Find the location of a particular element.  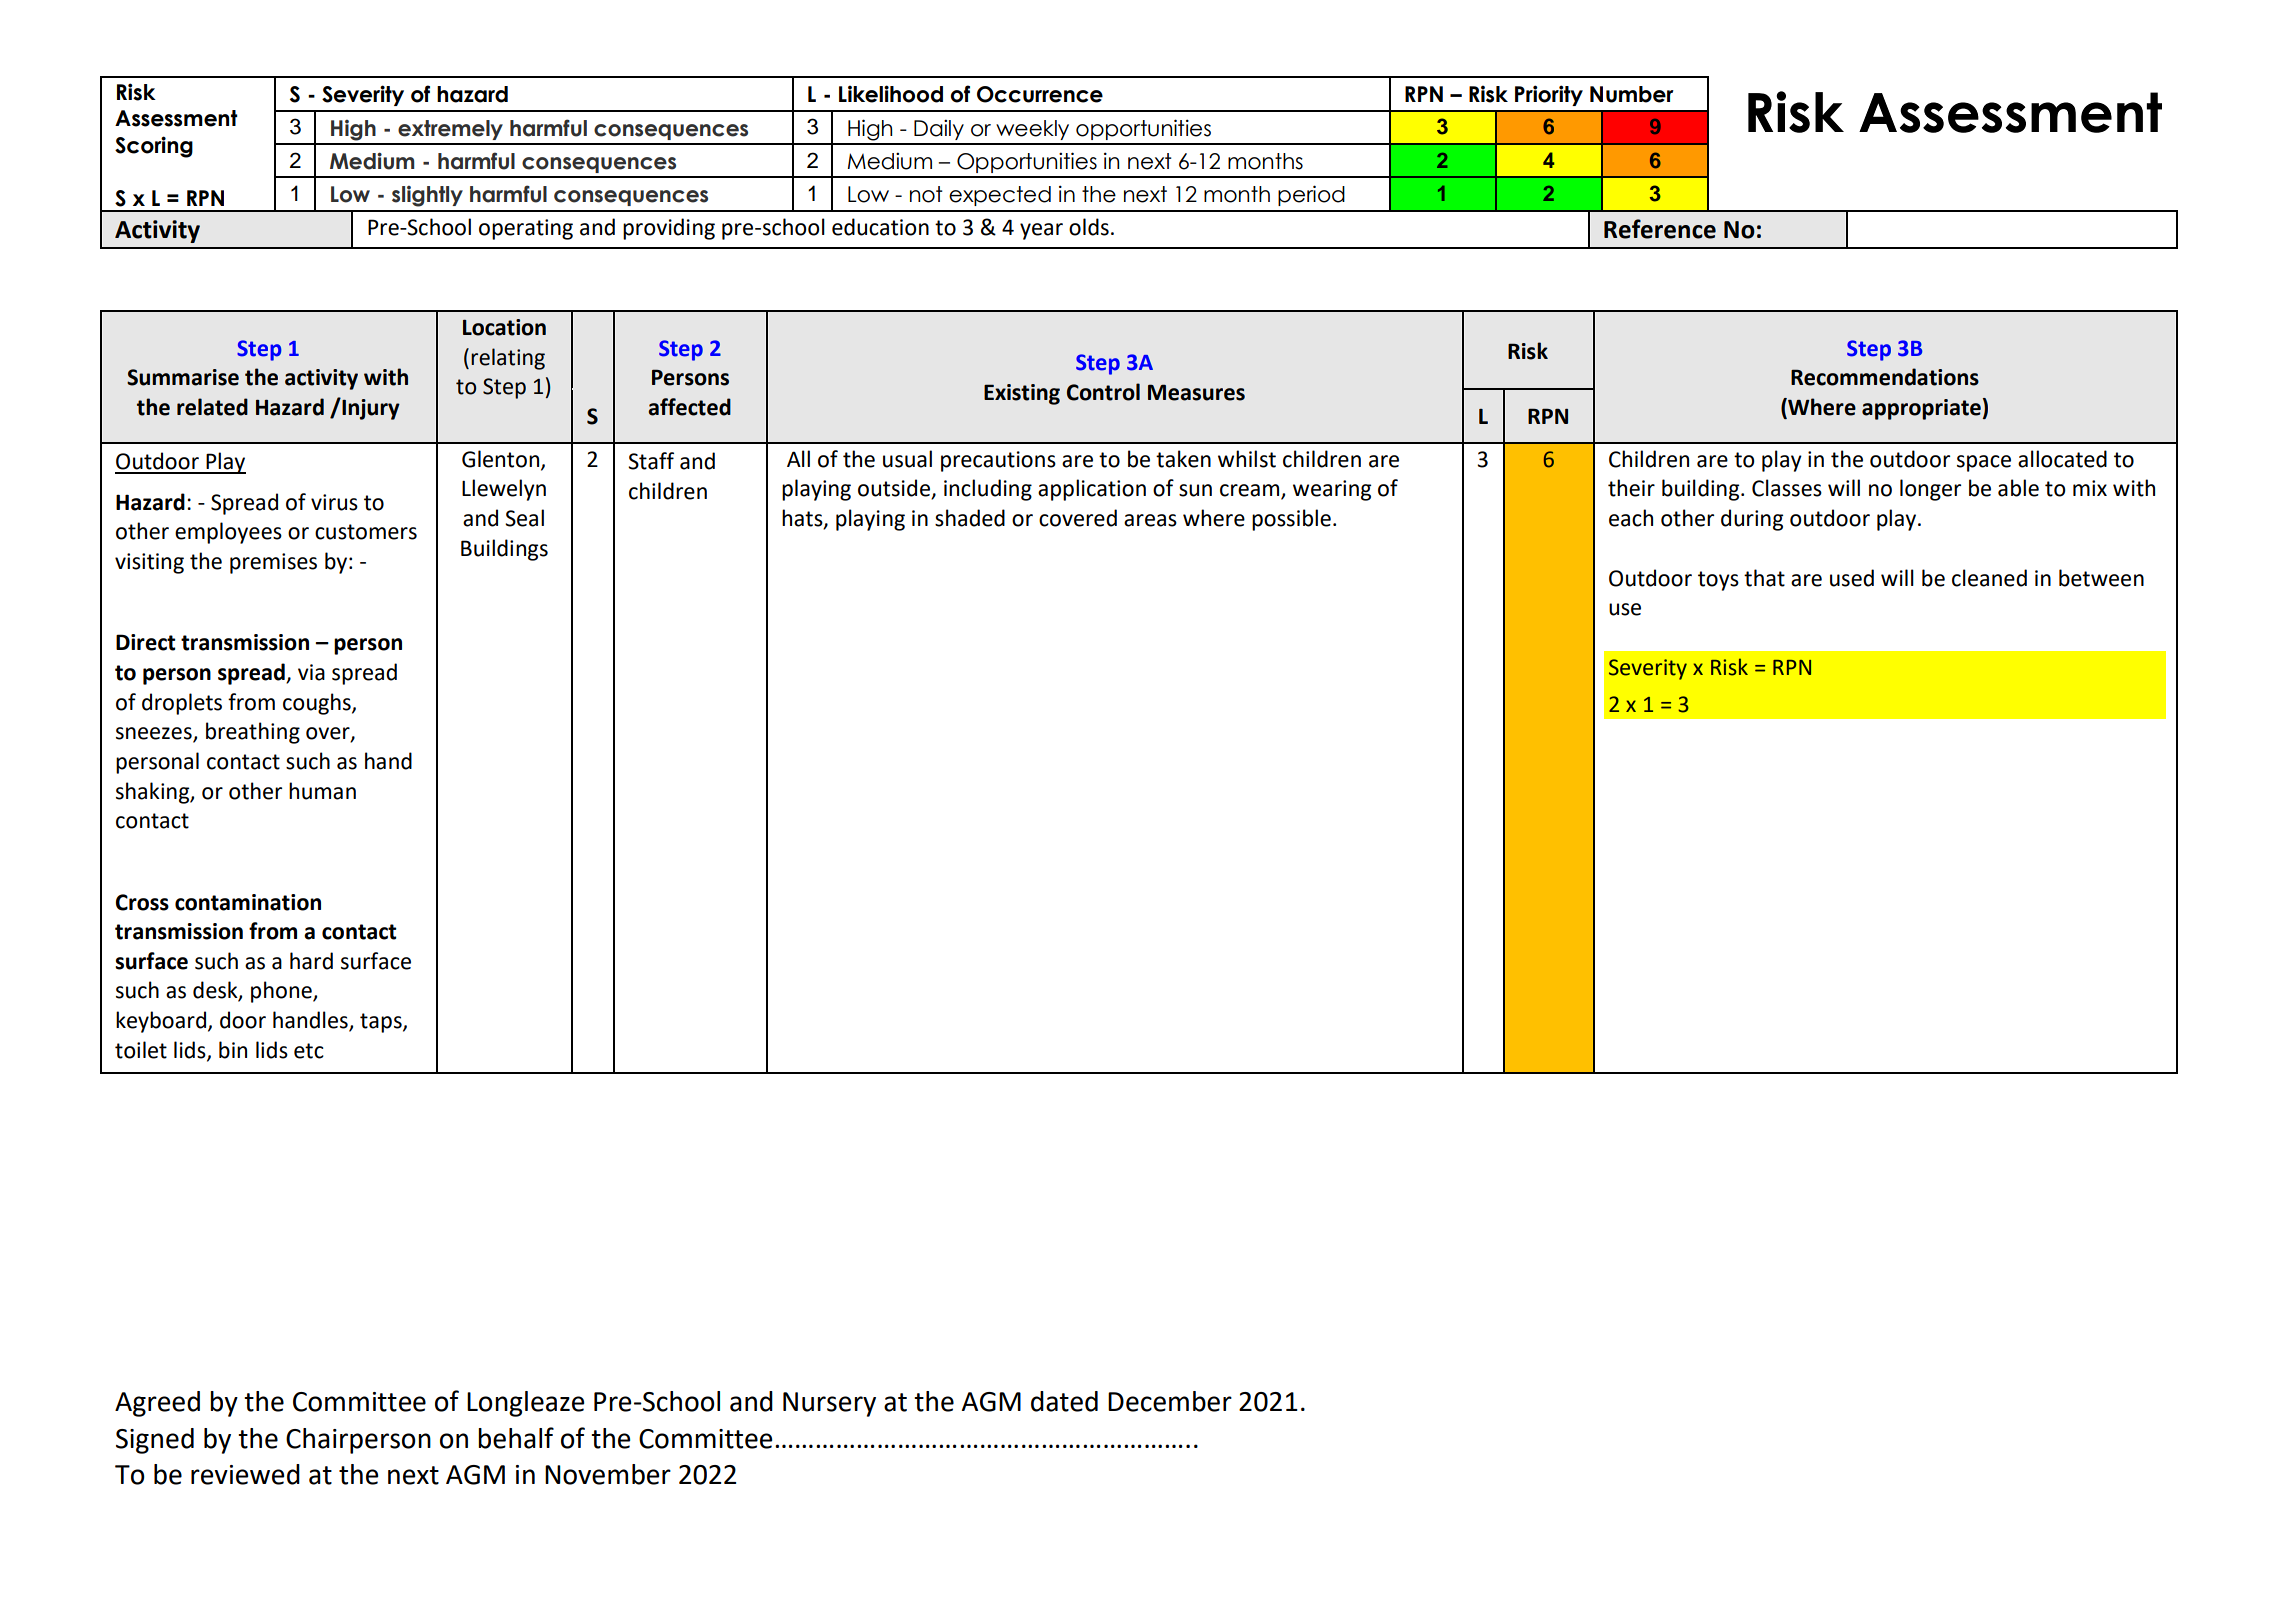

Number is located at coordinates (1632, 94).
